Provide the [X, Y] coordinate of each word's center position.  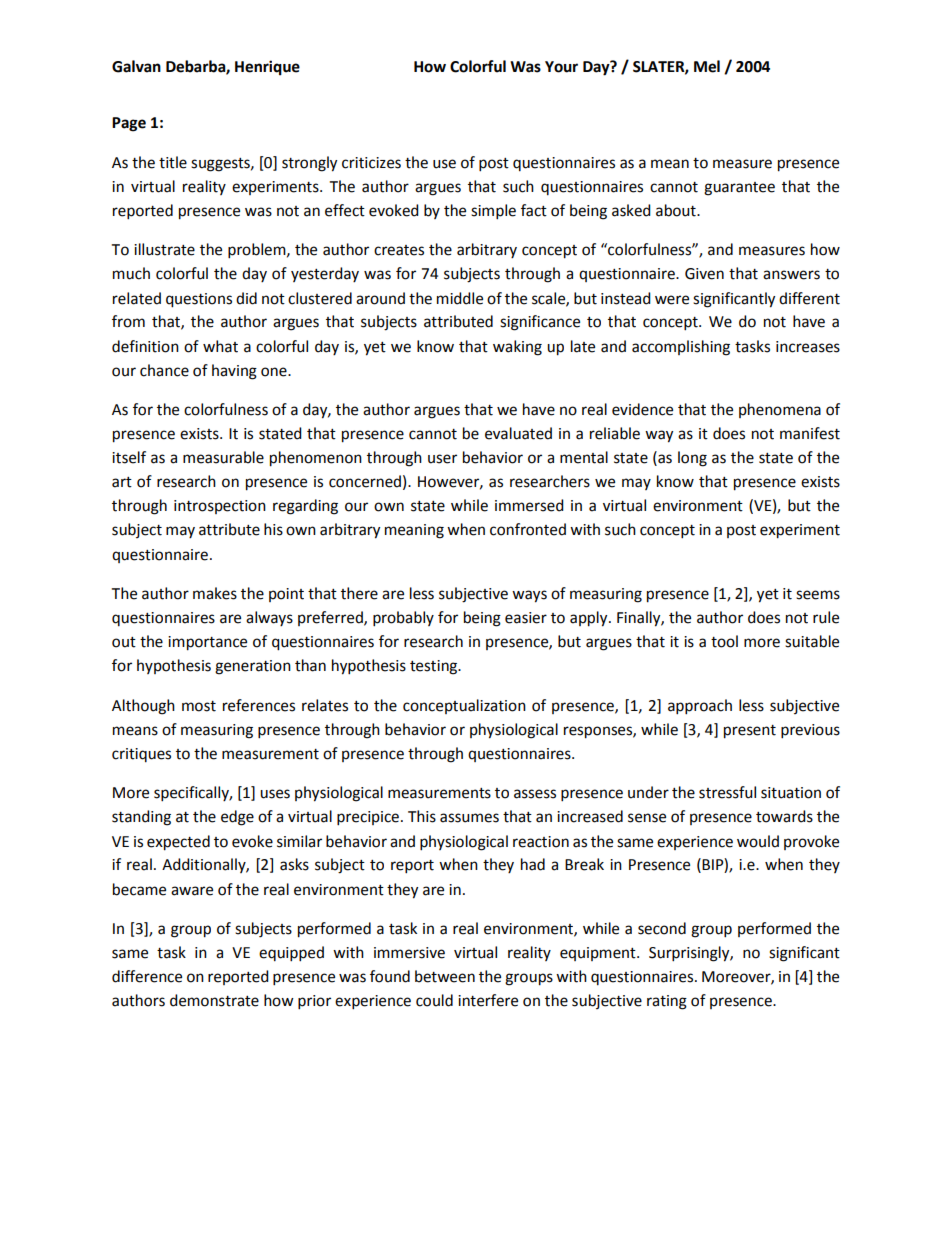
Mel [707, 66]
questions [199, 300]
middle [460, 298]
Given [704, 274]
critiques [141, 755]
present [750, 732]
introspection [220, 507]
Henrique [267, 68]
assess [535, 794]
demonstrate [214, 1000]
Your [561, 67]
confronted [528, 529]
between [445, 976]
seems [818, 595]
